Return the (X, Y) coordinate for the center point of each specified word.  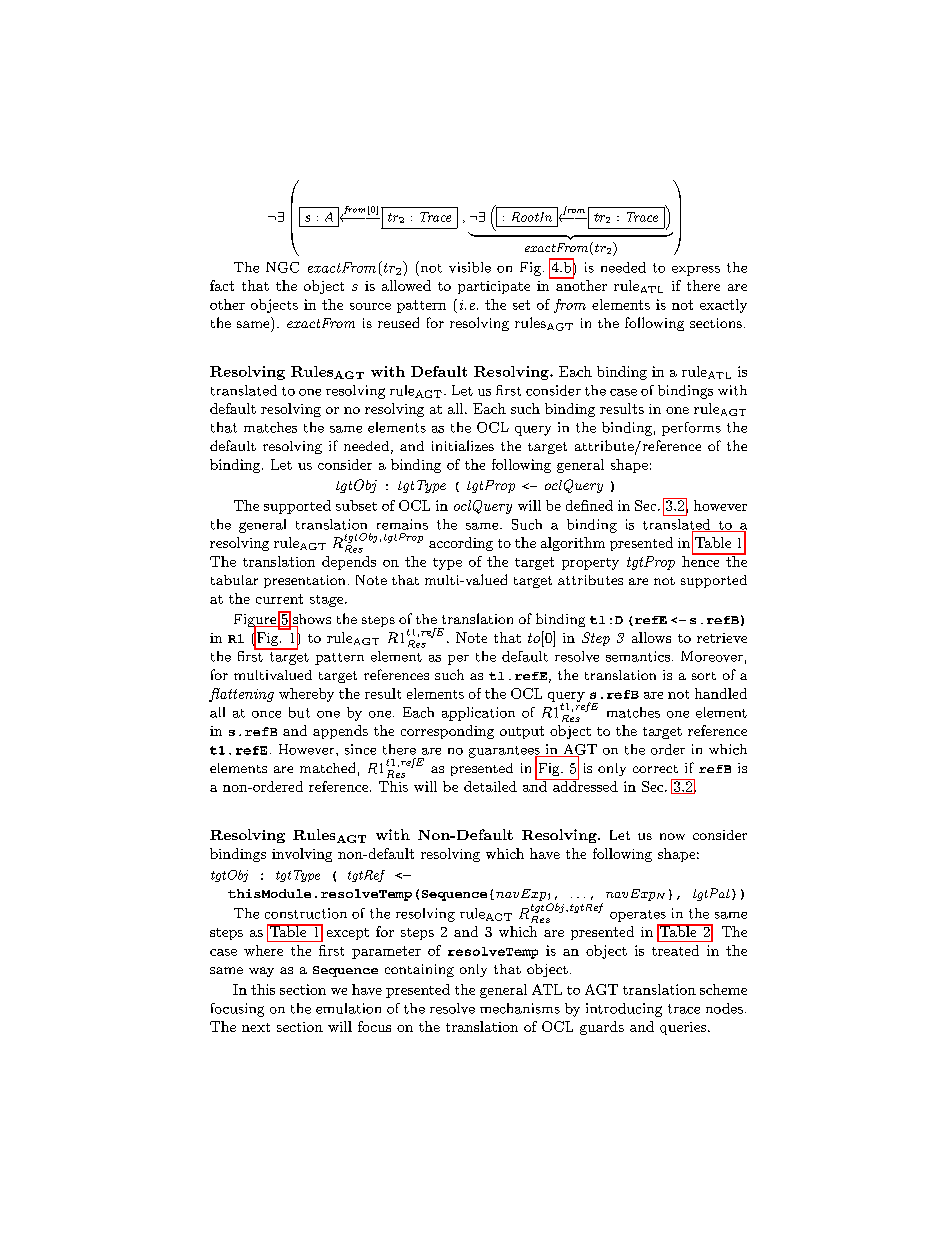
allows (651, 637)
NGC (282, 267)
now (672, 836)
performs (691, 429)
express (696, 271)
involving (302, 855)
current (279, 599)
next (256, 1027)
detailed (490, 786)
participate (494, 287)
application (478, 714)
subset (356, 505)
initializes (463, 445)
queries (683, 1028)
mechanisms (520, 1008)
